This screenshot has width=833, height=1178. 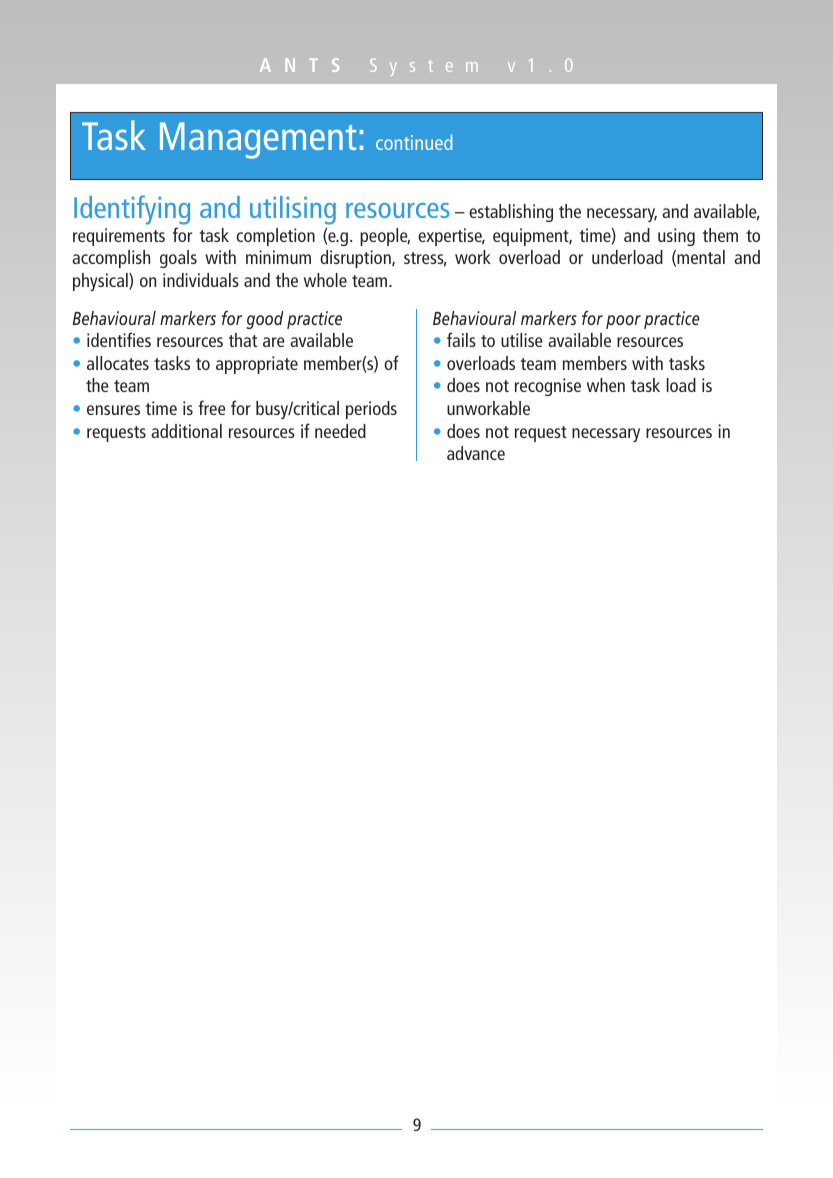 What do you see at coordinates (258, 140) in the screenshot?
I see `Management` at bounding box center [258, 140].
